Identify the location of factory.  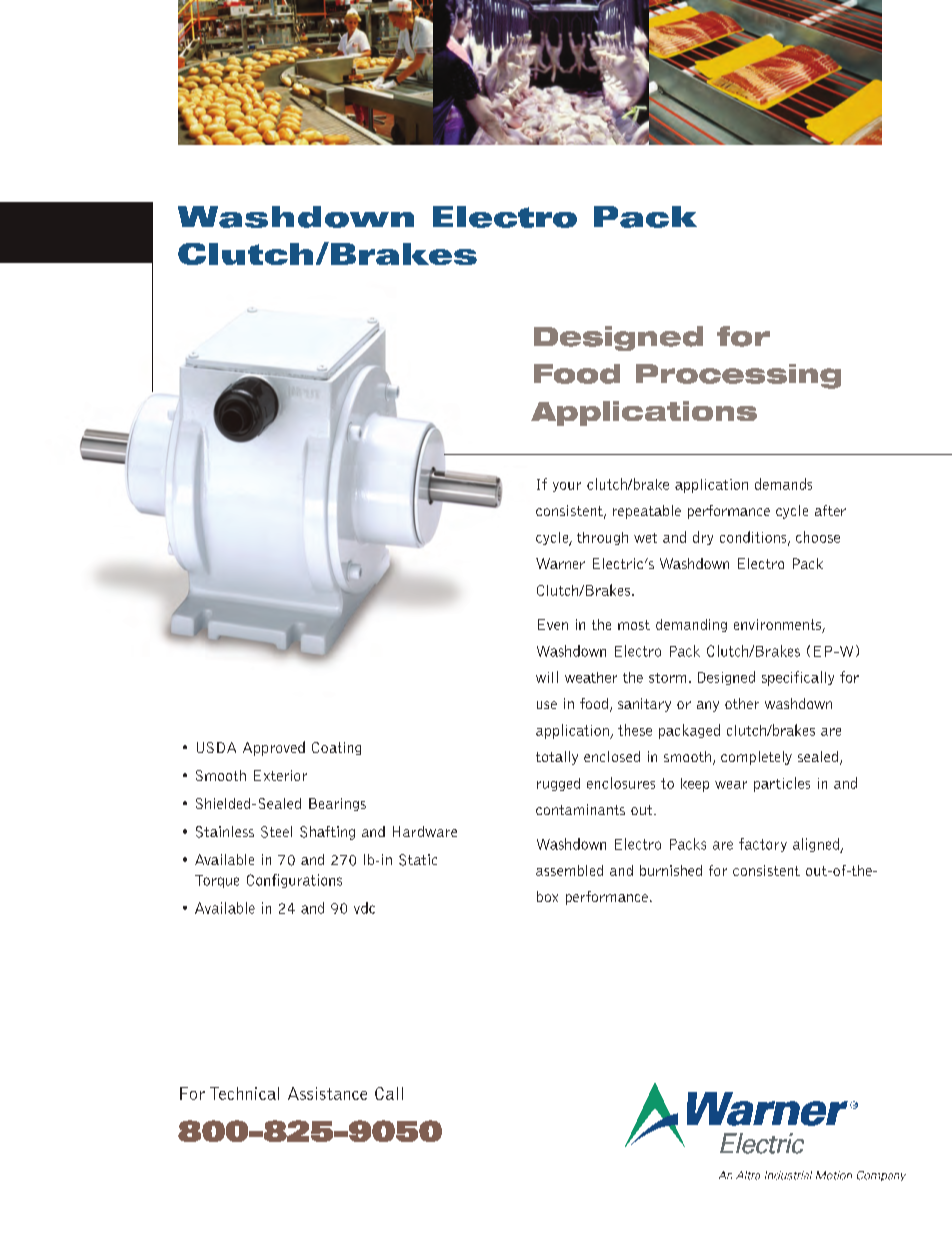
(763, 845).
